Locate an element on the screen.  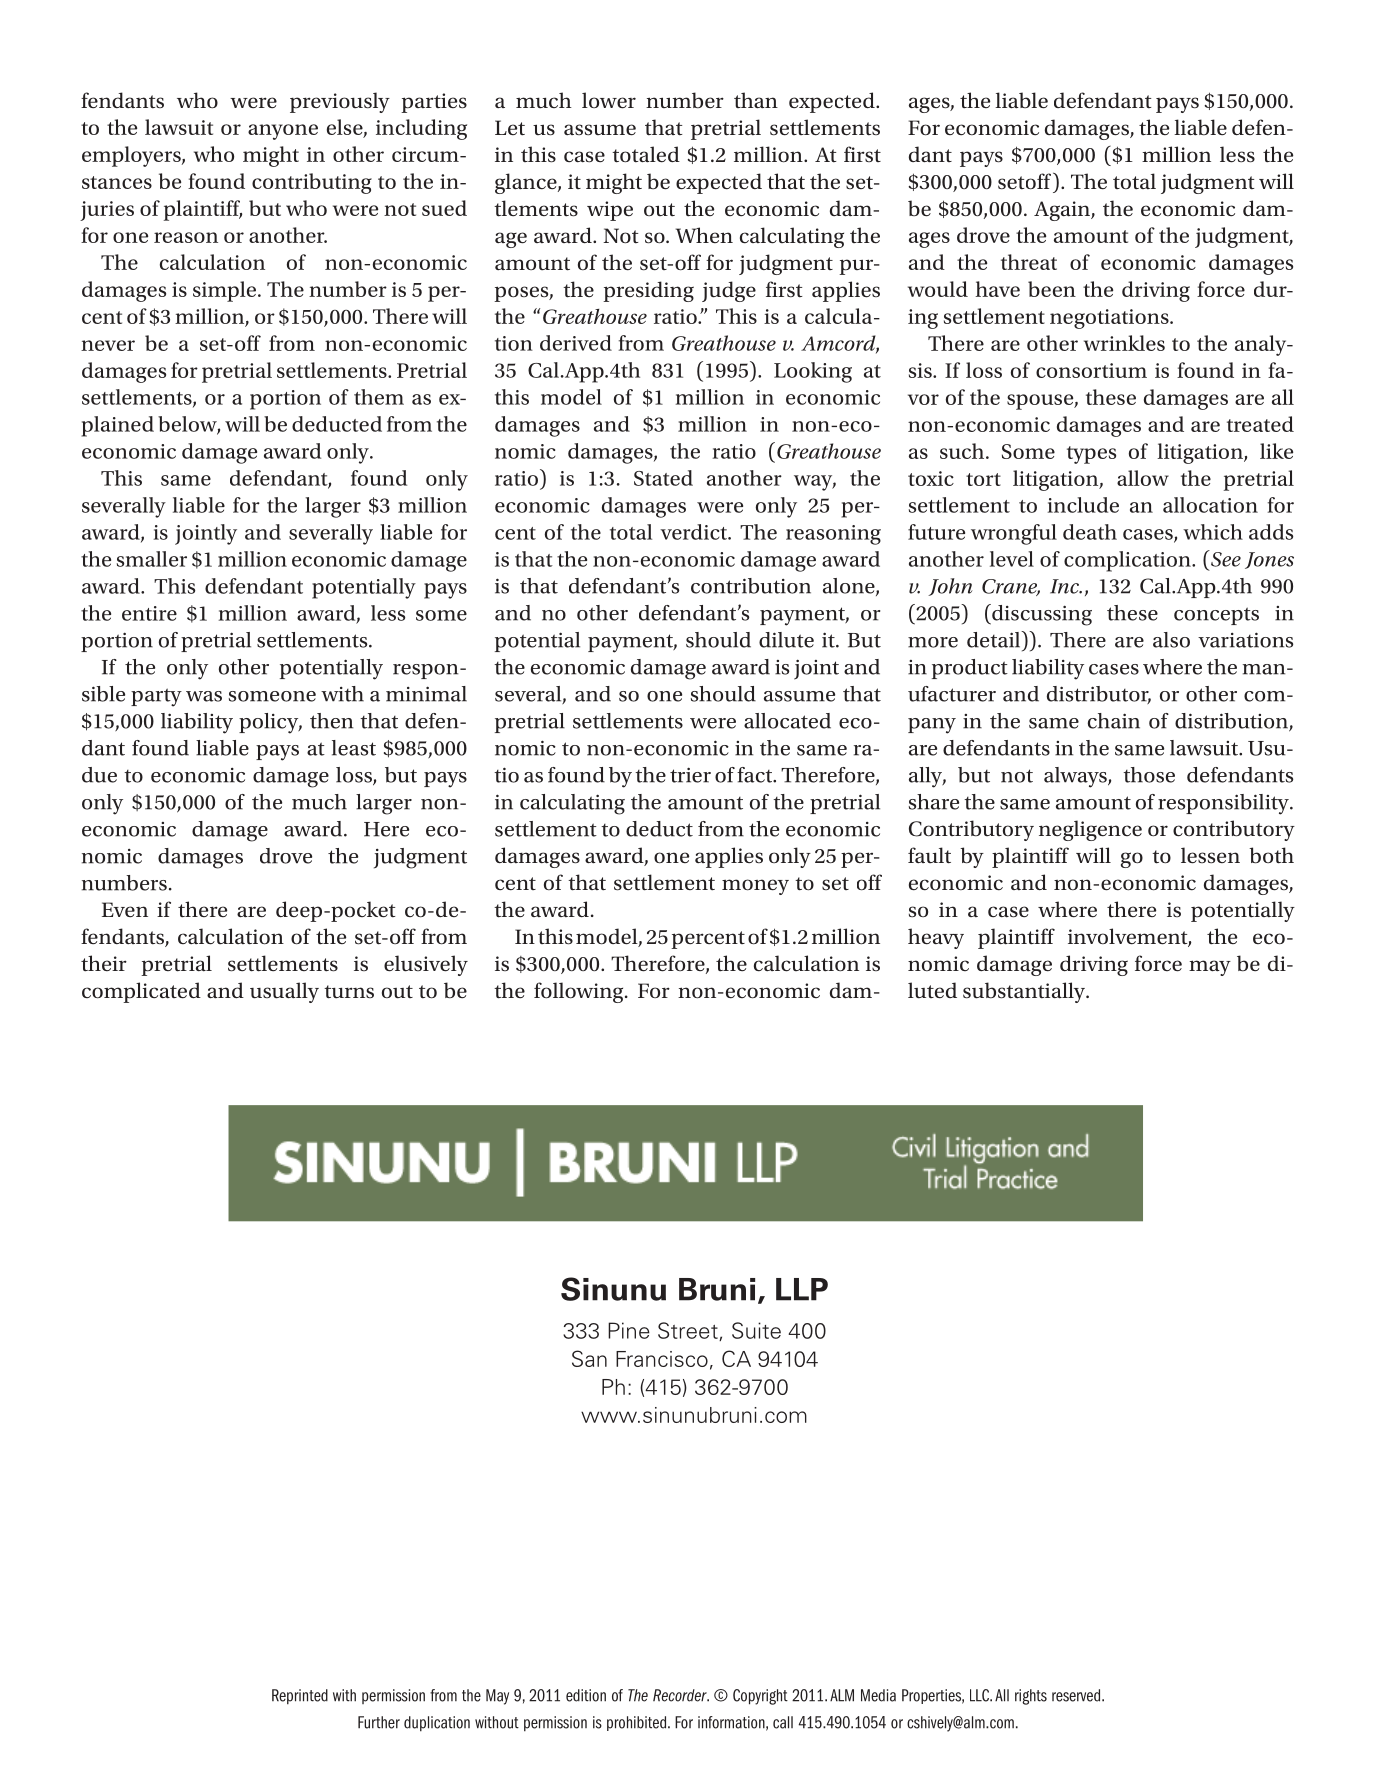
negligence is located at coordinates (1090, 830).
